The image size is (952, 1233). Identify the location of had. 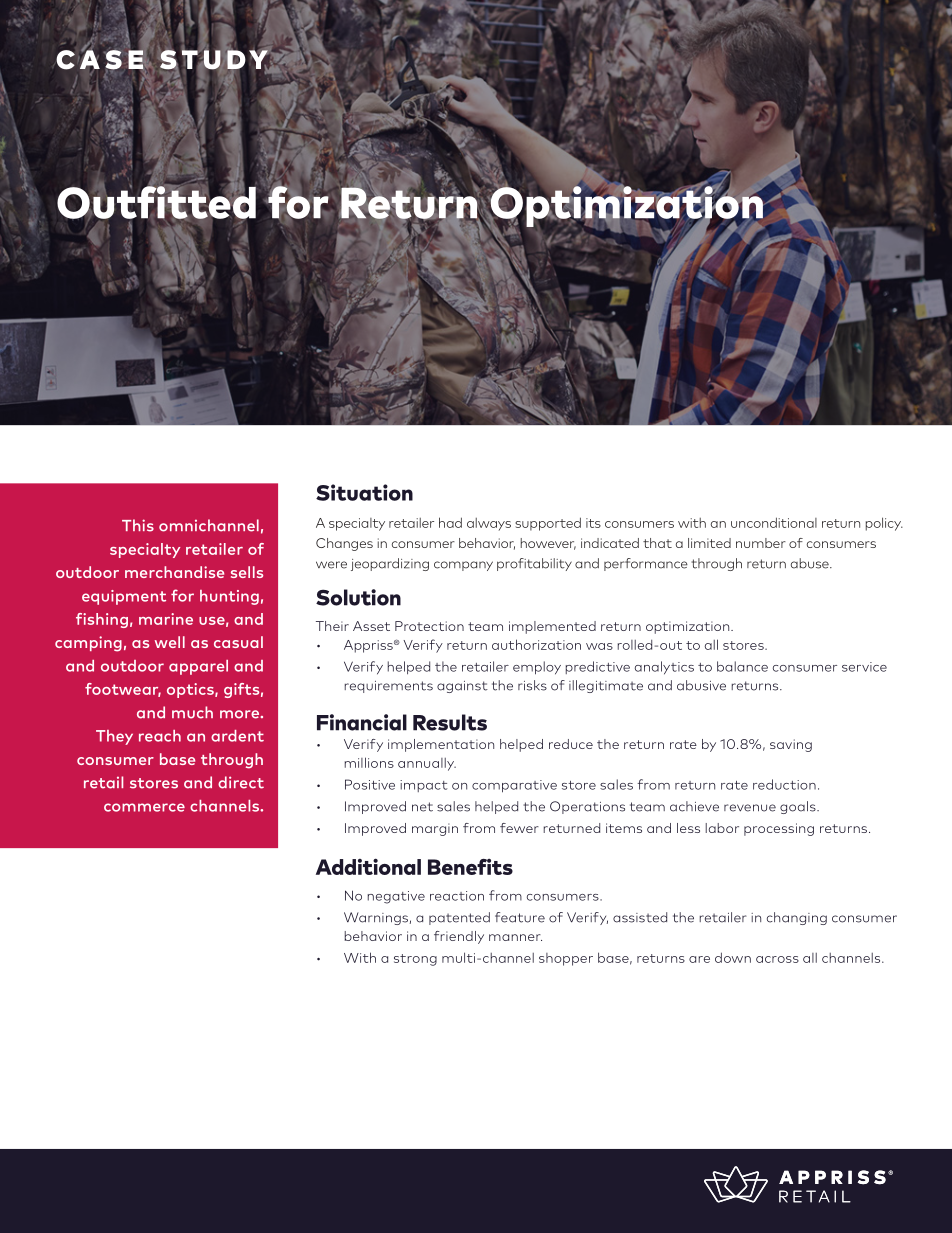
(450, 522).
